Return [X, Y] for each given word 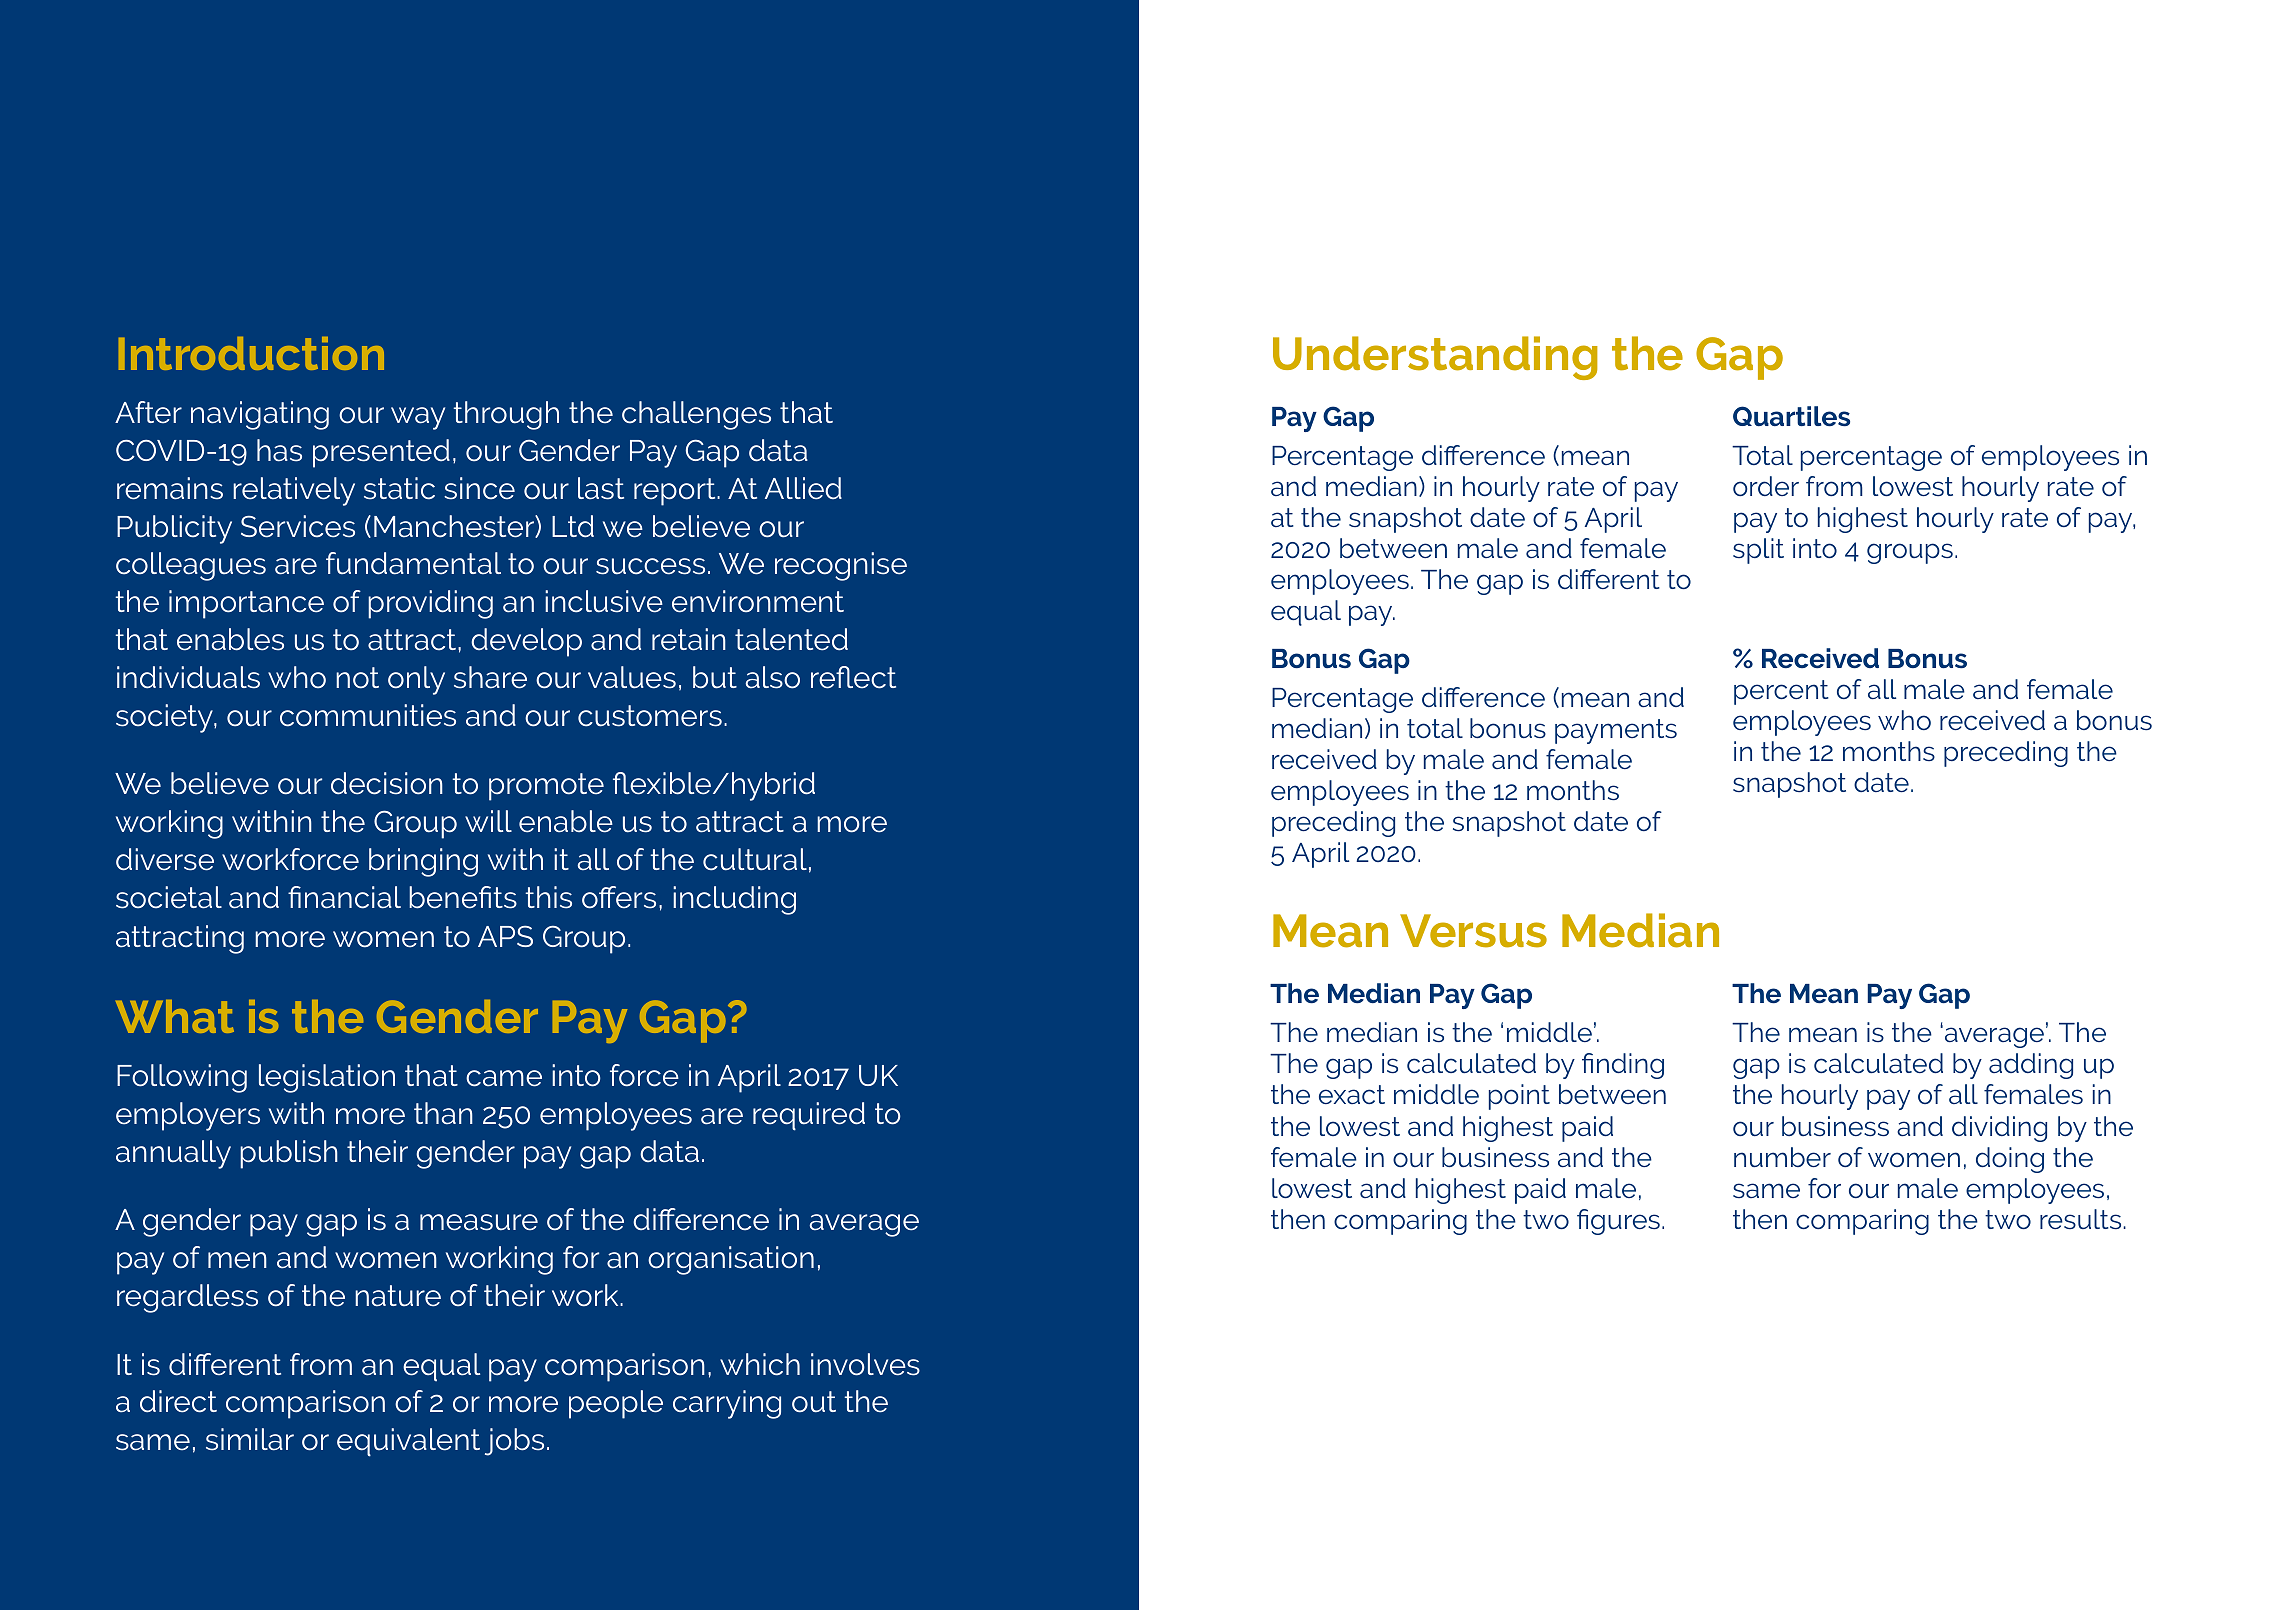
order [1766, 486]
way [418, 418]
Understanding [1435, 358]
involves [865, 1364]
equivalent [408, 1442]
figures [1618, 1222]
